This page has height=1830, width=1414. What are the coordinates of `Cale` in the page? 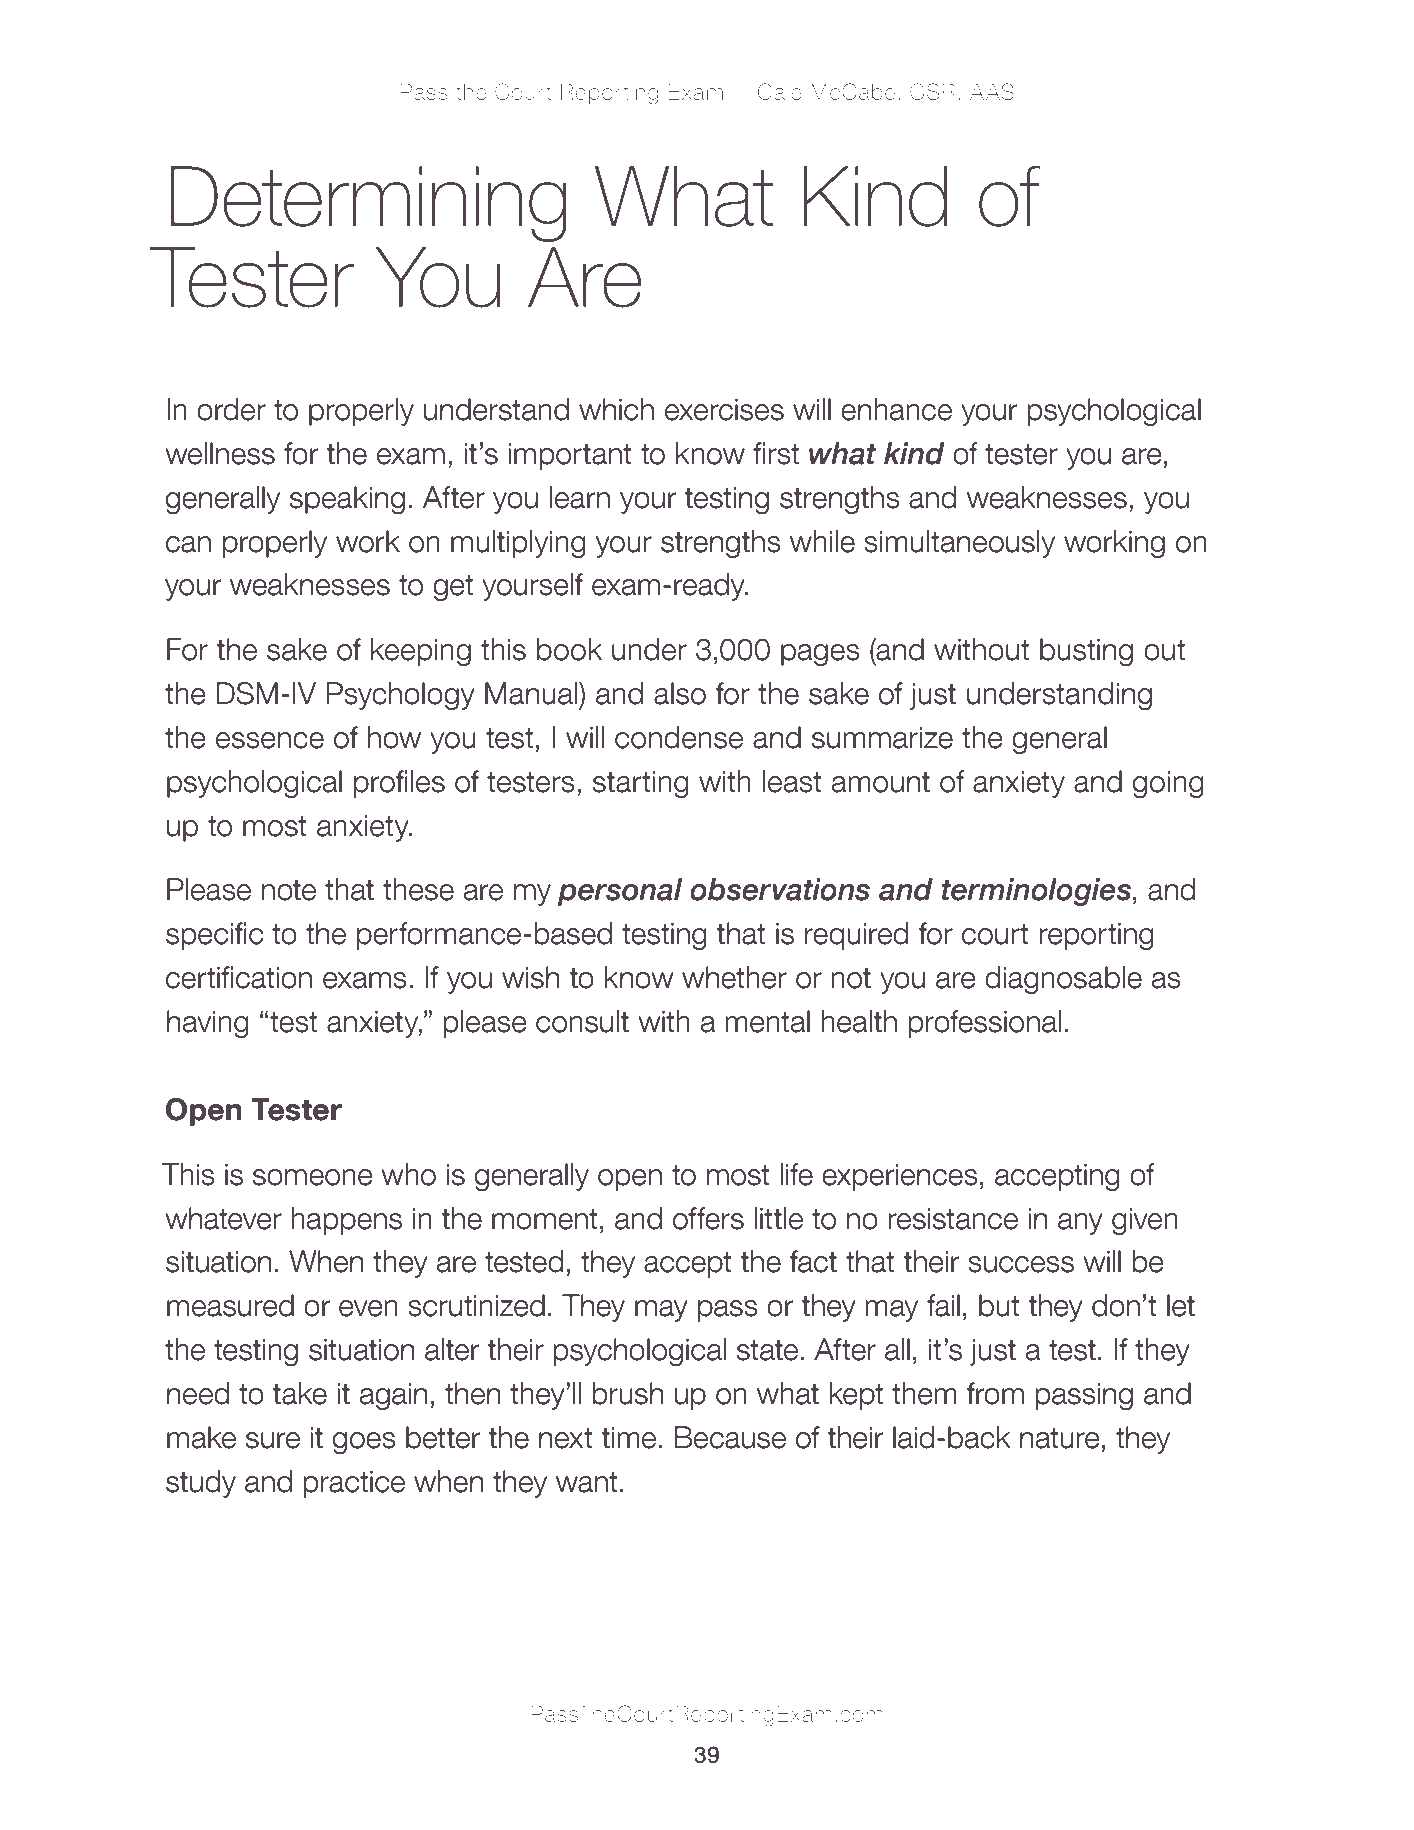 It's located at (780, 91).
